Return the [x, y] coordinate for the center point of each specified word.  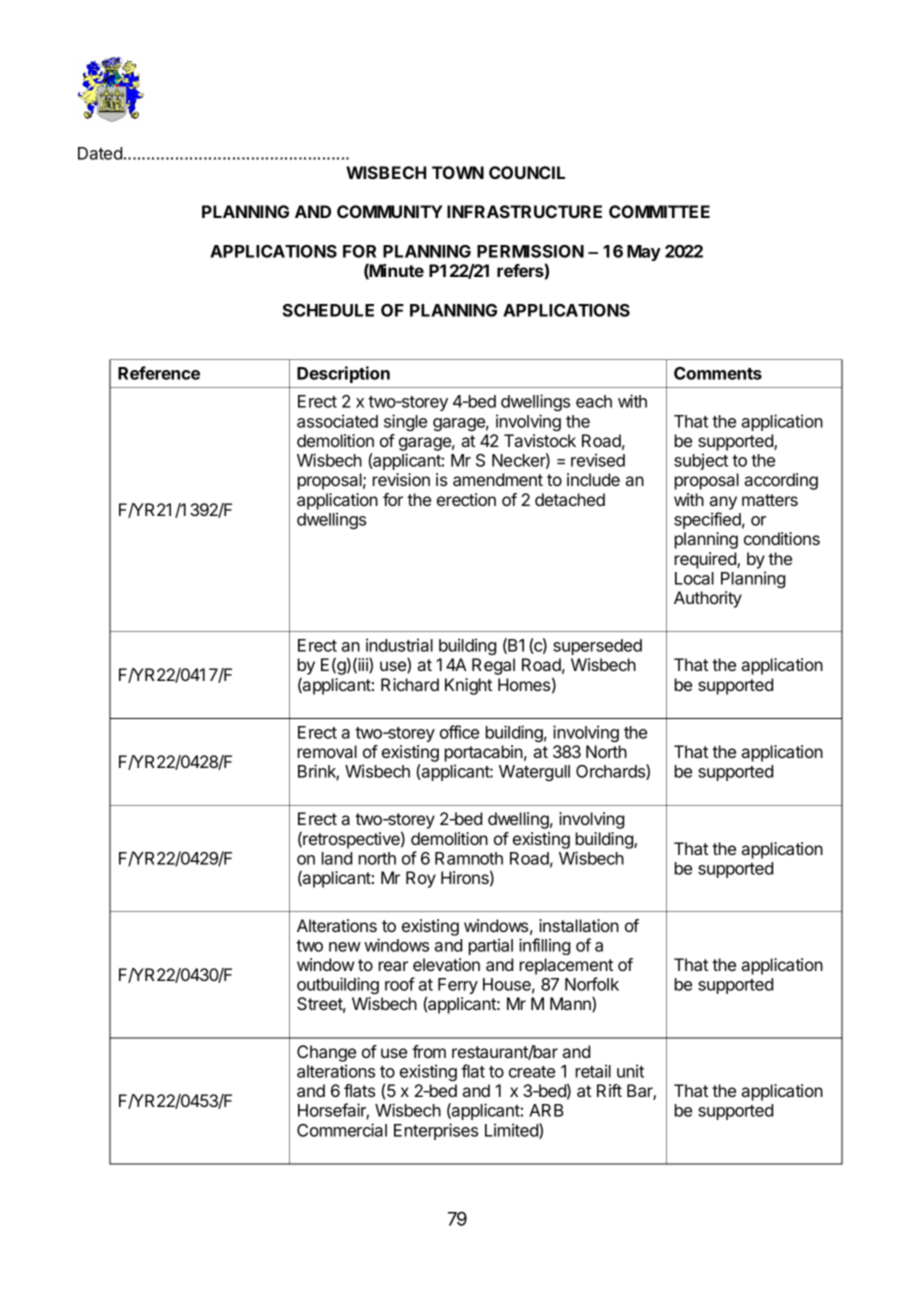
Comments [718, 373]
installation [579, 925]
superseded [597, 647]
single [405, 422]
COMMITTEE [659, 211]
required [706, 560]
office [459, 732]
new [345, 947]
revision [401, 479]
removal [327, 751]
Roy [421, 879]
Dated [100, 153]
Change [326, 1053]
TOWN [458, 172]
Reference [159, 373]
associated [337, 421]
